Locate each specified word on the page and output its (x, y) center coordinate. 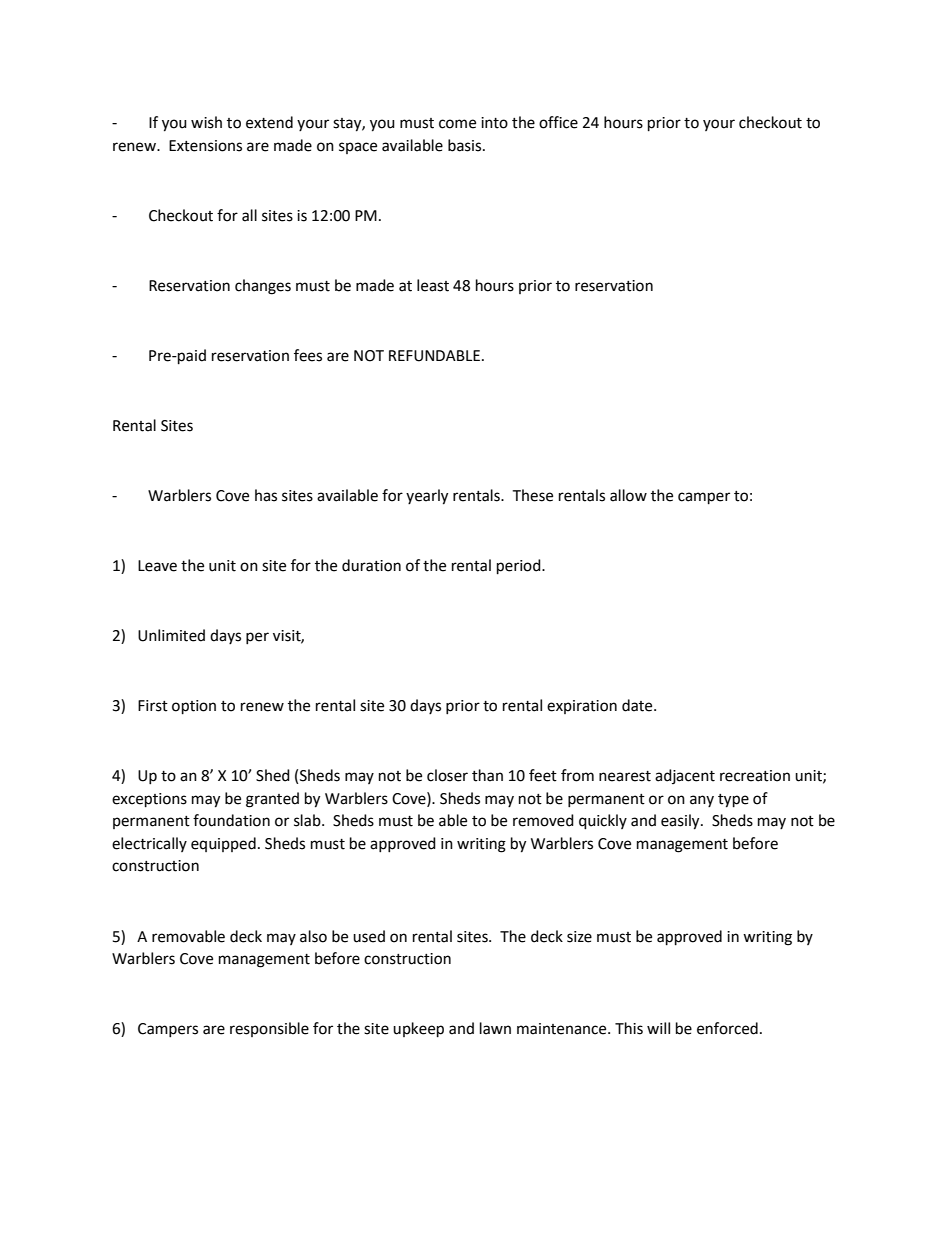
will (658, 1028)
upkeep (418, 1030)
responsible (269, 1029)
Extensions (205, 146)
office (558, 122)
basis (466, 145)
